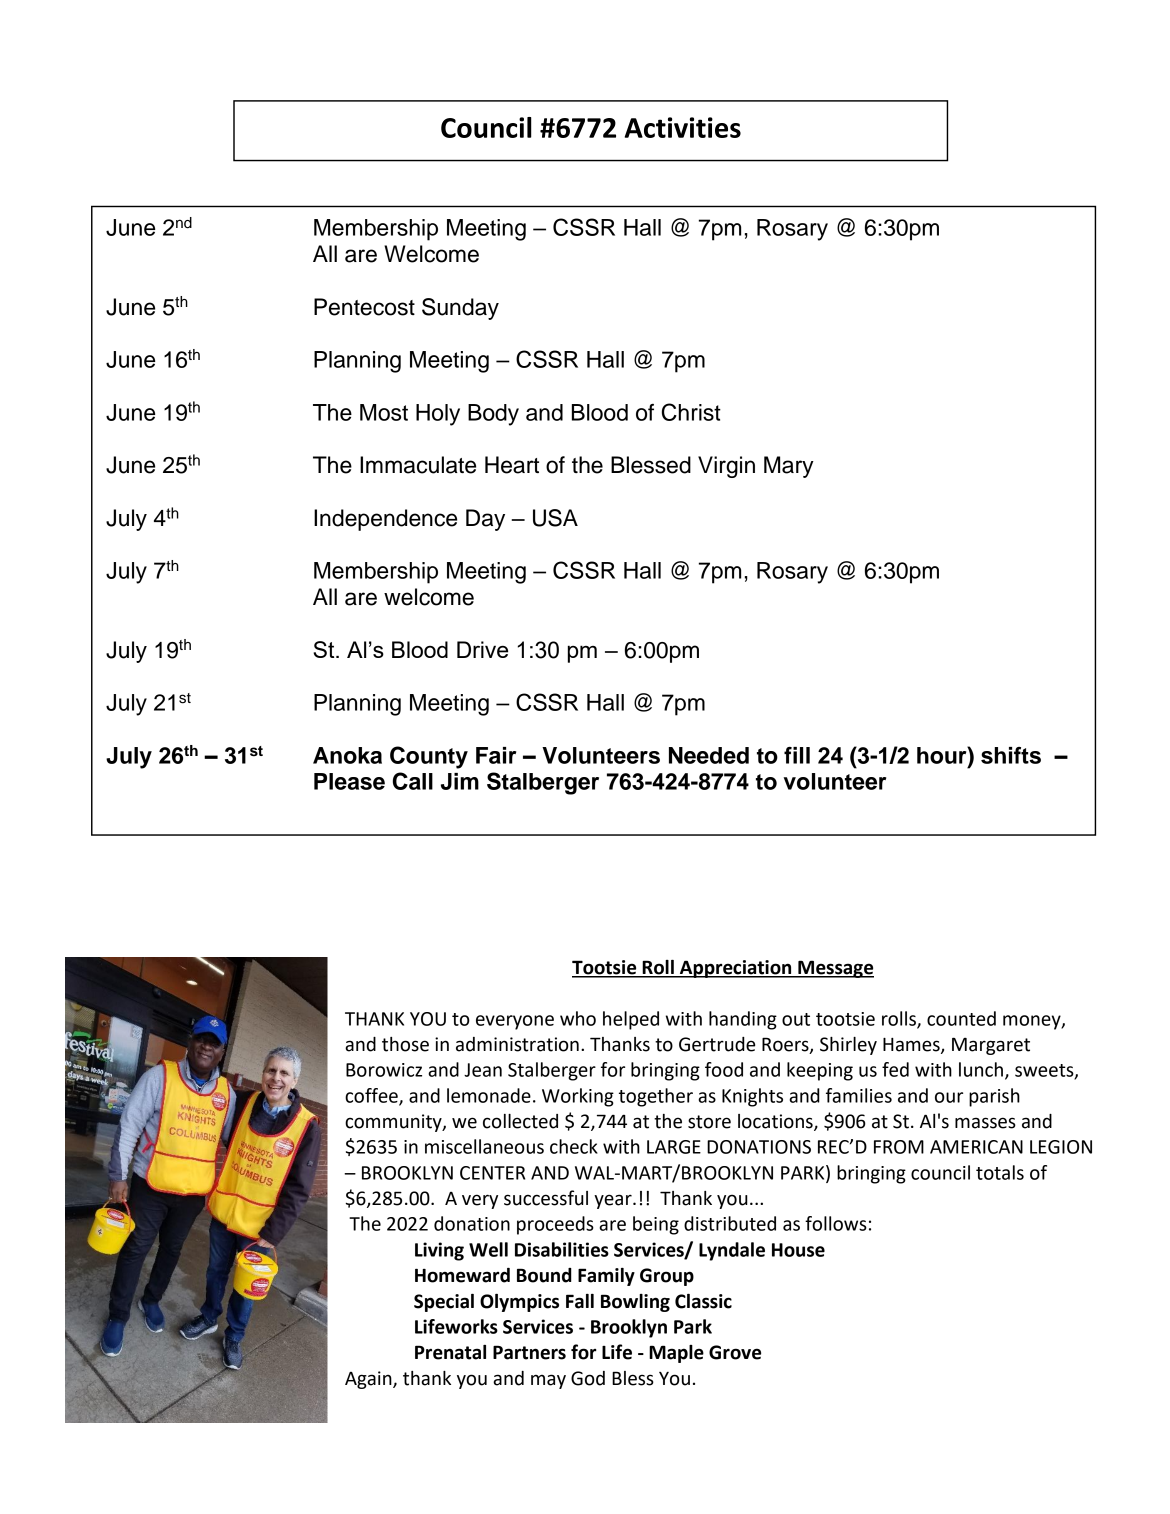 The width and height of the screenshot is (1170, 1514). Describe the element at coordinates (735, 969) in the screenshot. I see `Appreciation` at that location.
